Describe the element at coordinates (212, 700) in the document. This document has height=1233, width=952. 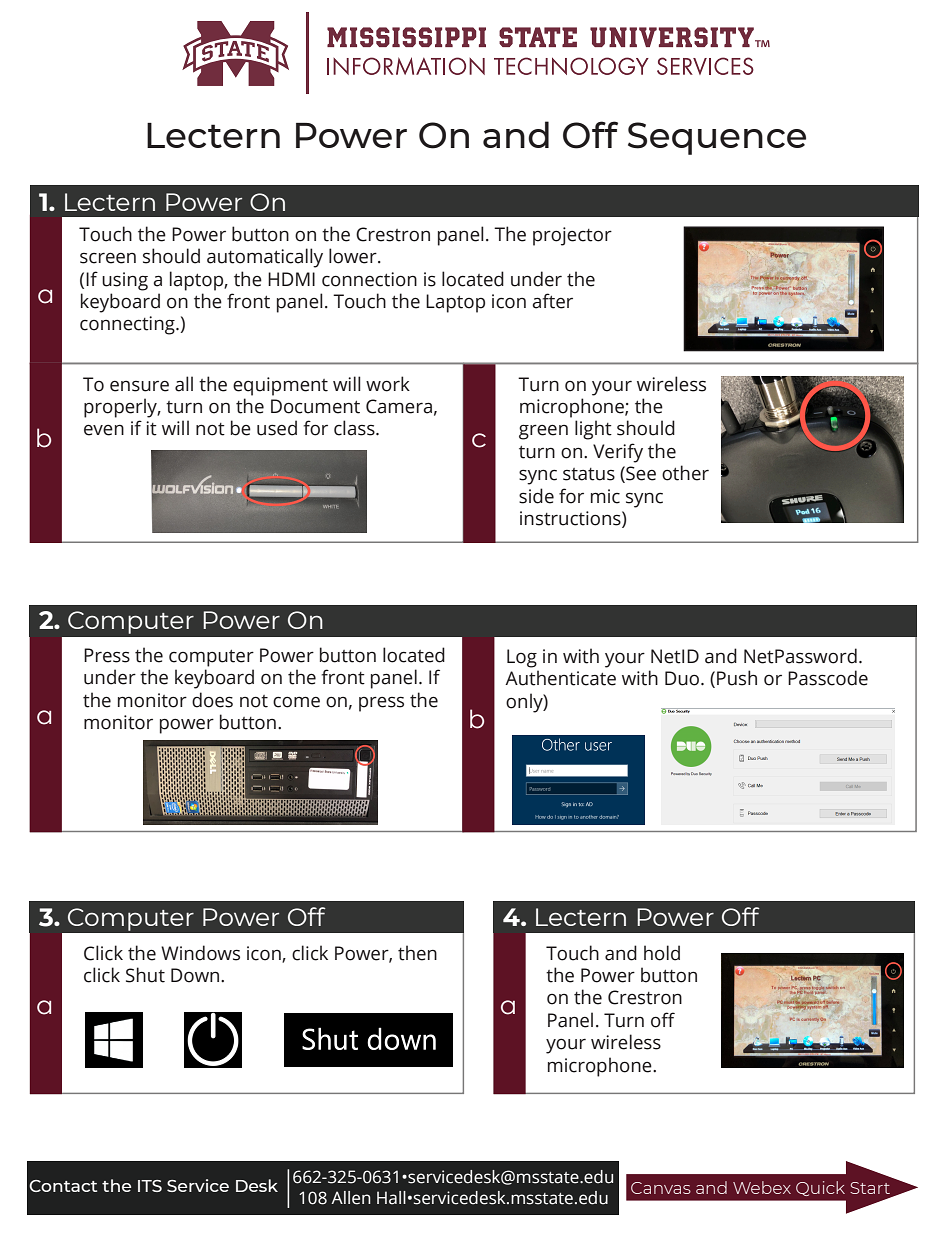
I see `does` at that location.
